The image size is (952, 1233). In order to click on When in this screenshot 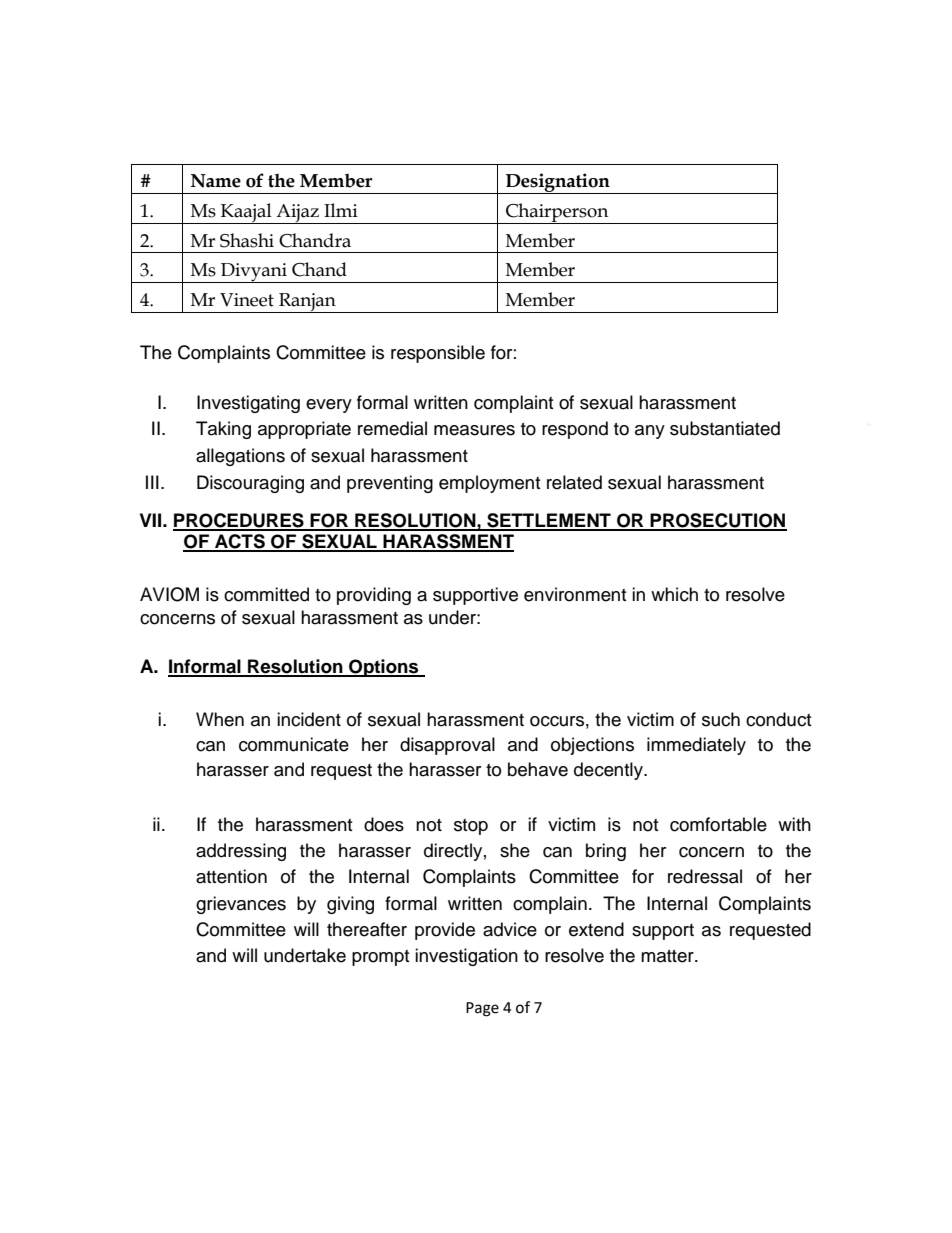, I will do `click(220, 719)`.
